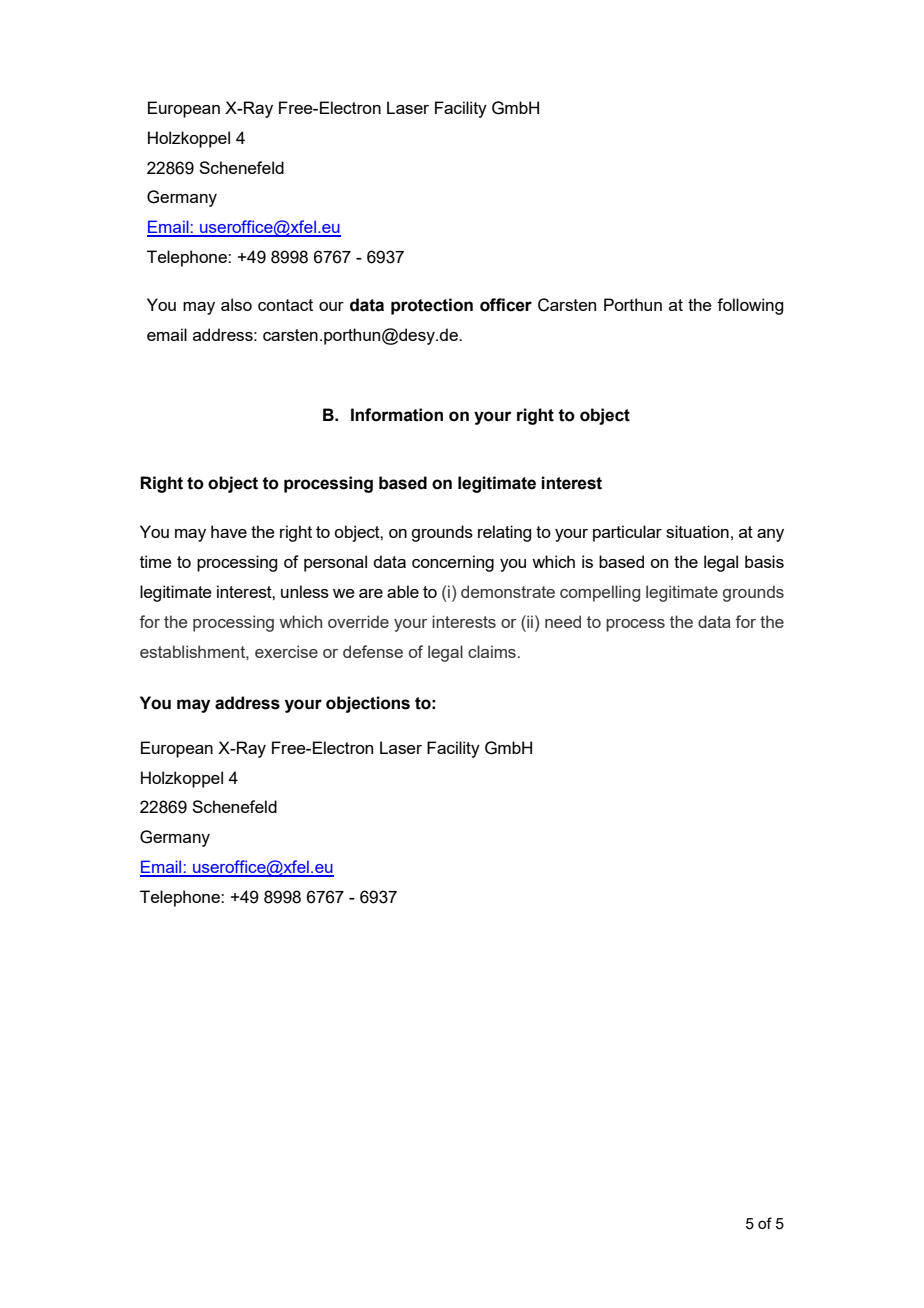 This page has width=924, height=1308. What do you see at coordinates (229, 531) in the page?
I see `have` at bounding box center [229, 531].
